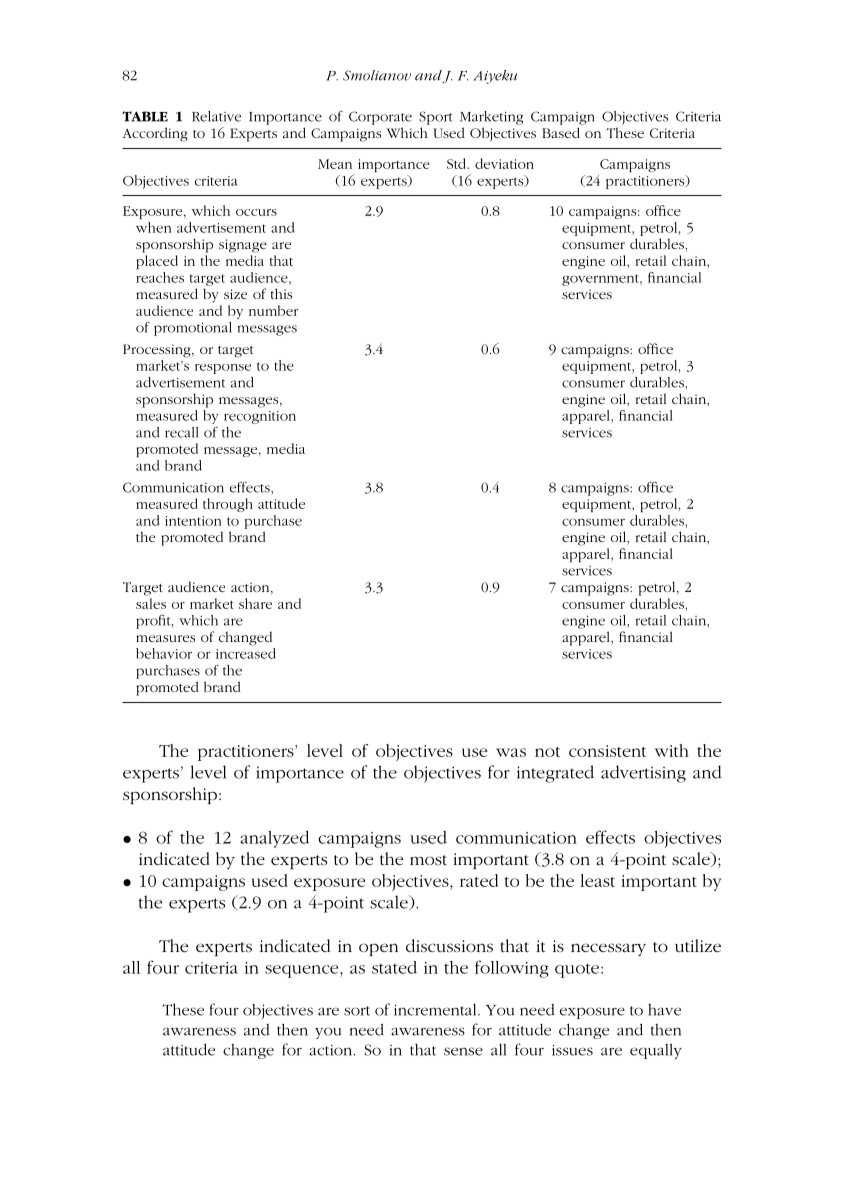 The height and width of the image is (1203, 842). What do you see at coordinates (504, 163) in the image?
I see `deviation` at bounding box center [504, 163].
